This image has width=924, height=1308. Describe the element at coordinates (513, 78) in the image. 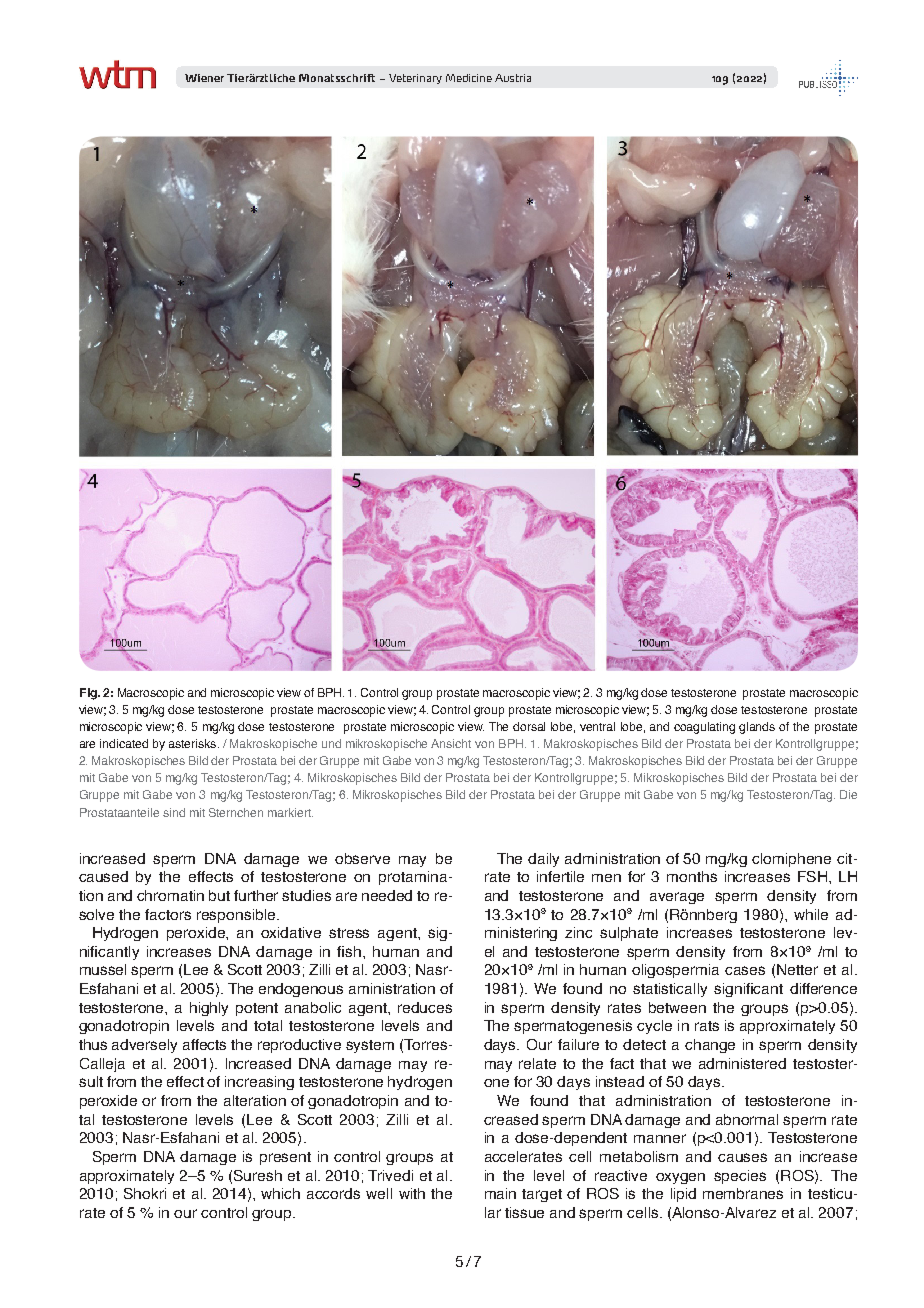

I see `Austria` at that location.
